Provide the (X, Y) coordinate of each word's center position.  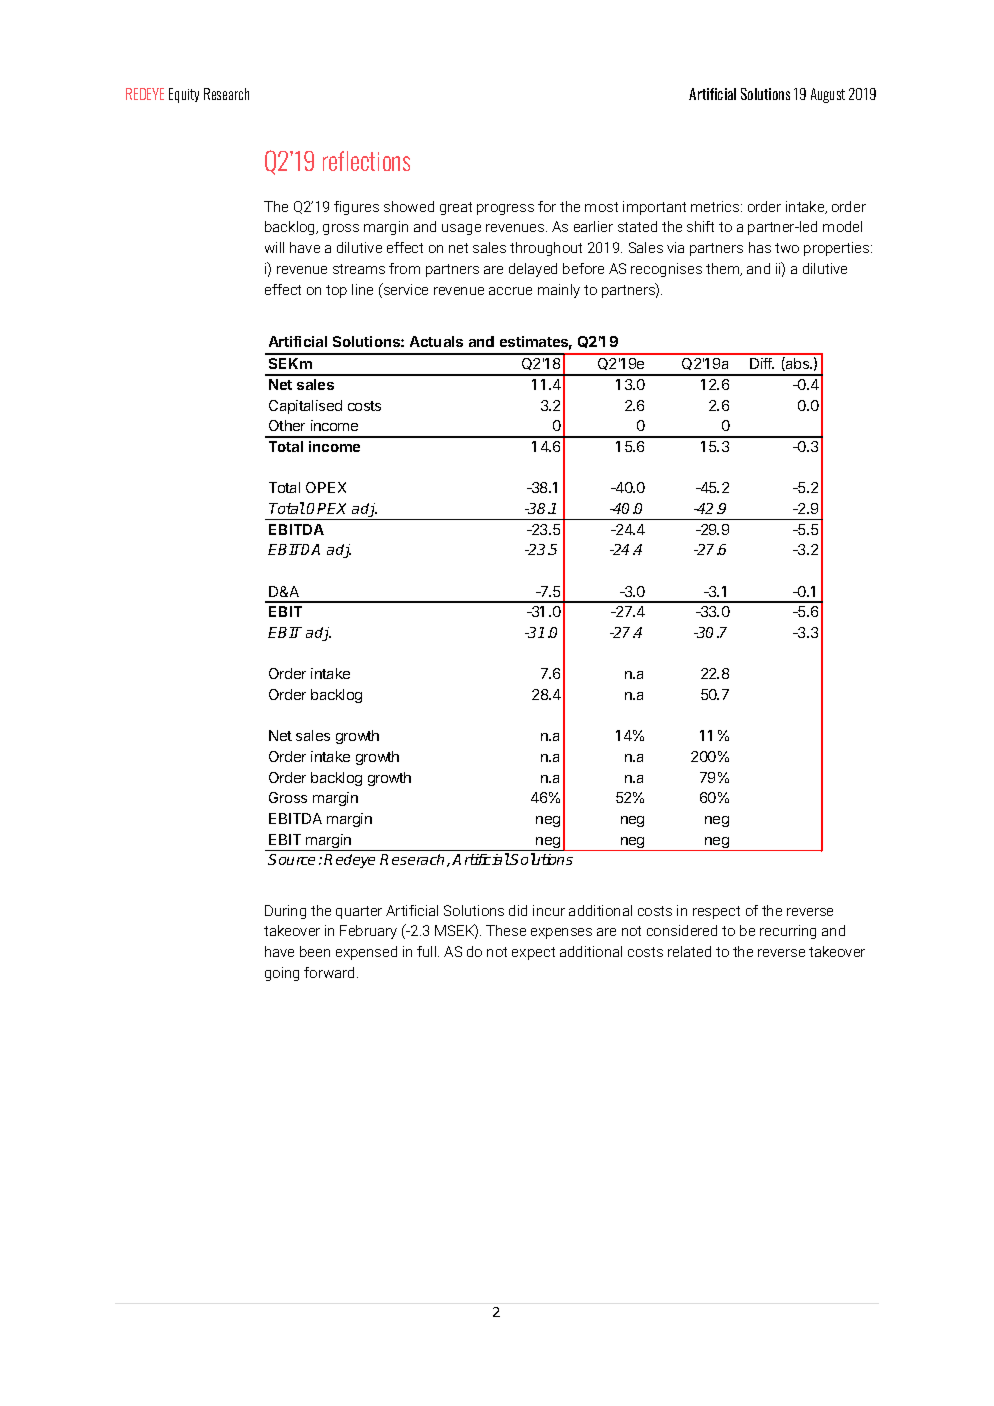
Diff (762, 363)
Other (287, 425)
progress (505, 209)
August (828, 95)
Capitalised (305, 407)
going (282, 974)
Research (226, 94)
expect (533, 953)
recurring (788, 932)
